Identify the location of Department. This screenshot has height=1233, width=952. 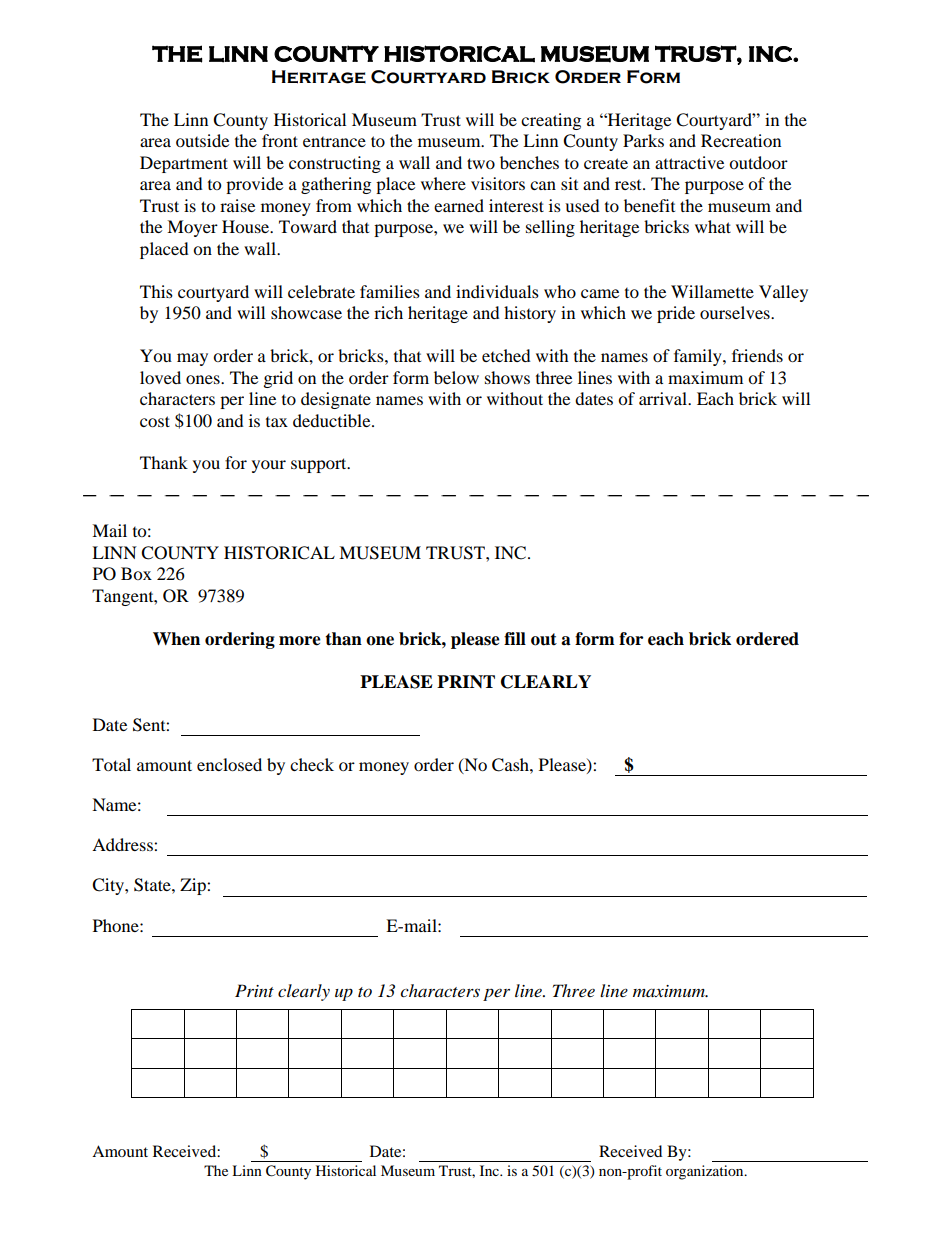
(184, 164).
